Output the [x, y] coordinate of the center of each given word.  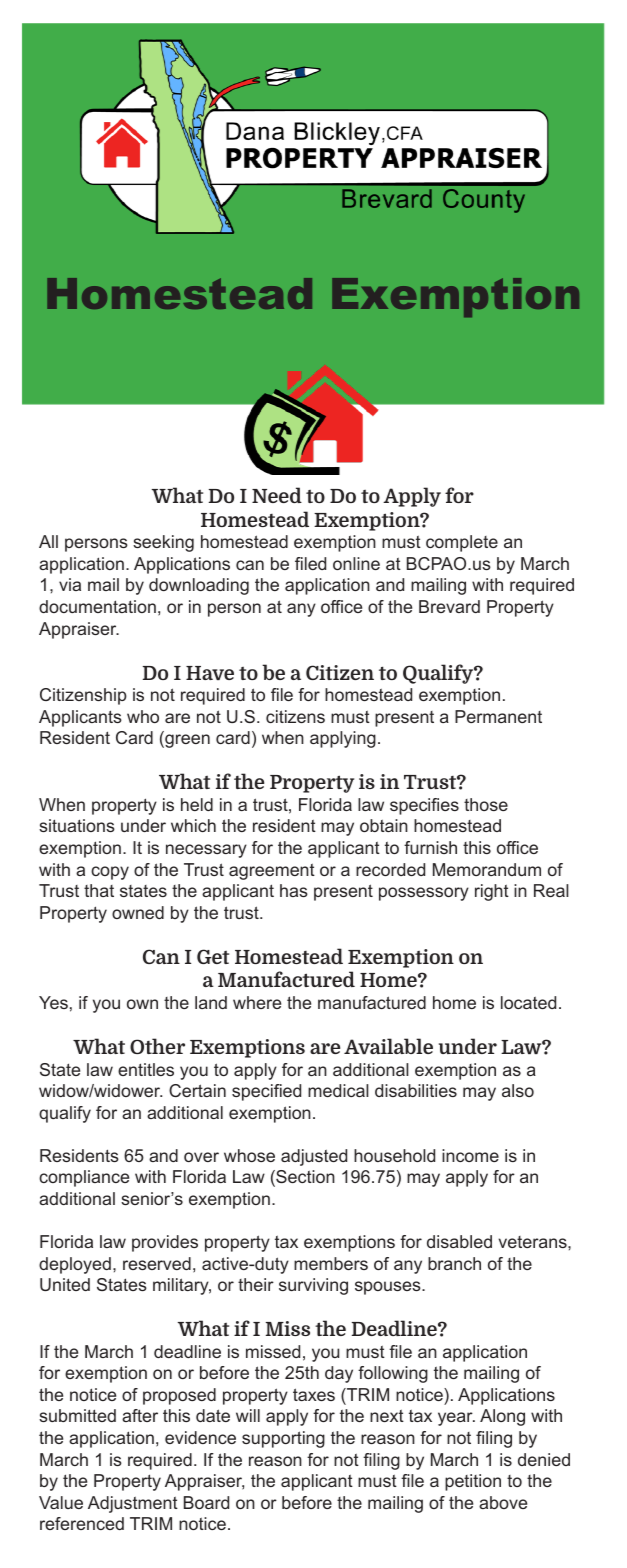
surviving [313, 1286]
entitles [146, 1069]
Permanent [498, 716]
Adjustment [133, 1504]
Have [210, 673]
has [294, 890]
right [492, 892]
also [518, 1090]
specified [266, 1092]
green [186, 741]
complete [462, 543]
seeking [163, 543]
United [65, 1284]
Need [277, 495]
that [99, 890]
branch [454, 1263]
